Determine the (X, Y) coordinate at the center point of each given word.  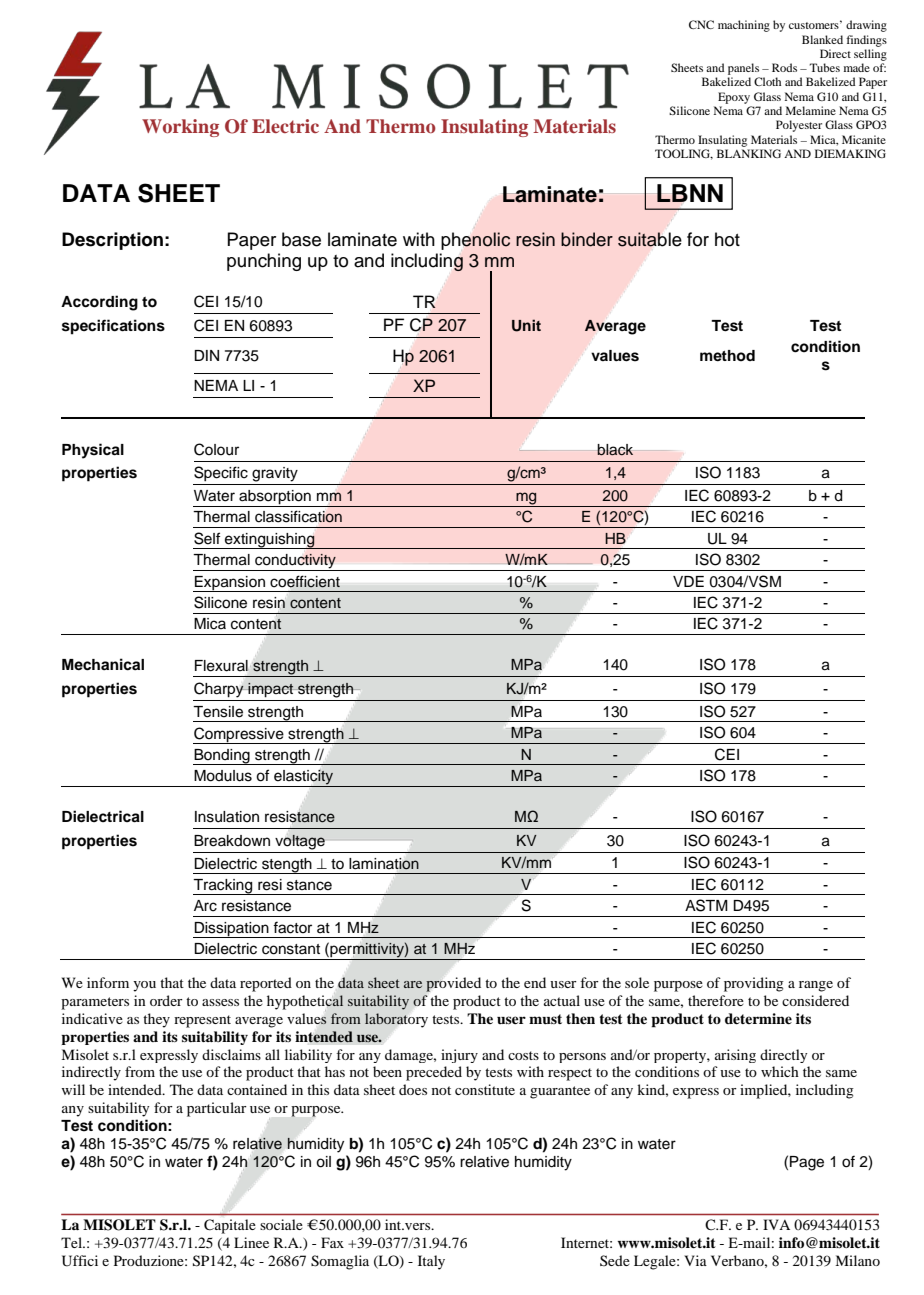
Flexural (222, 666)
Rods (784, 67)
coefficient (305, 581)
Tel (72, 1242)
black (615, 450)
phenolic (475, 241)
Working (180, 128)
